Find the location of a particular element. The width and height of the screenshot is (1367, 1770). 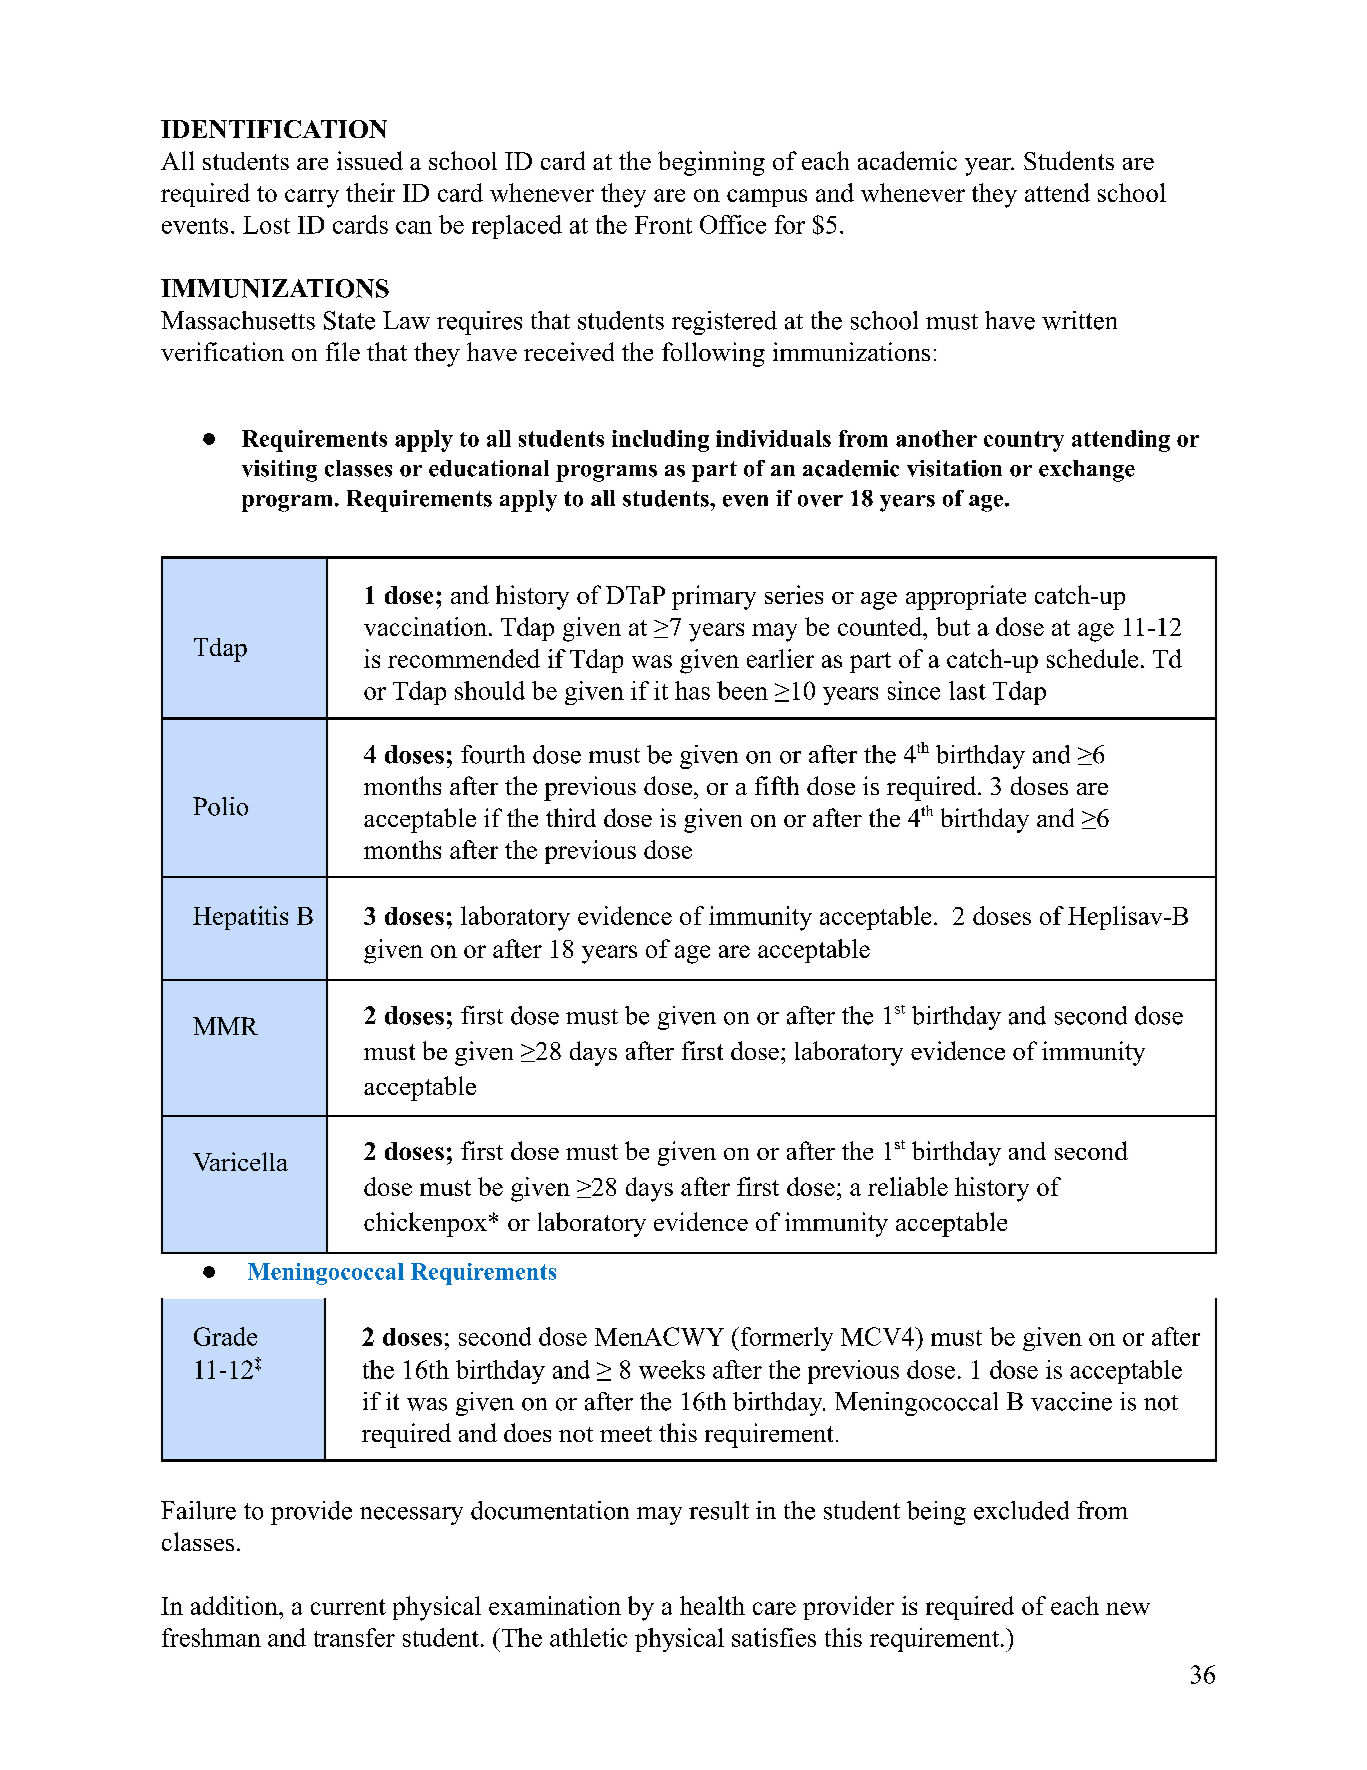

beginning is located at coordinates (711, 163).
